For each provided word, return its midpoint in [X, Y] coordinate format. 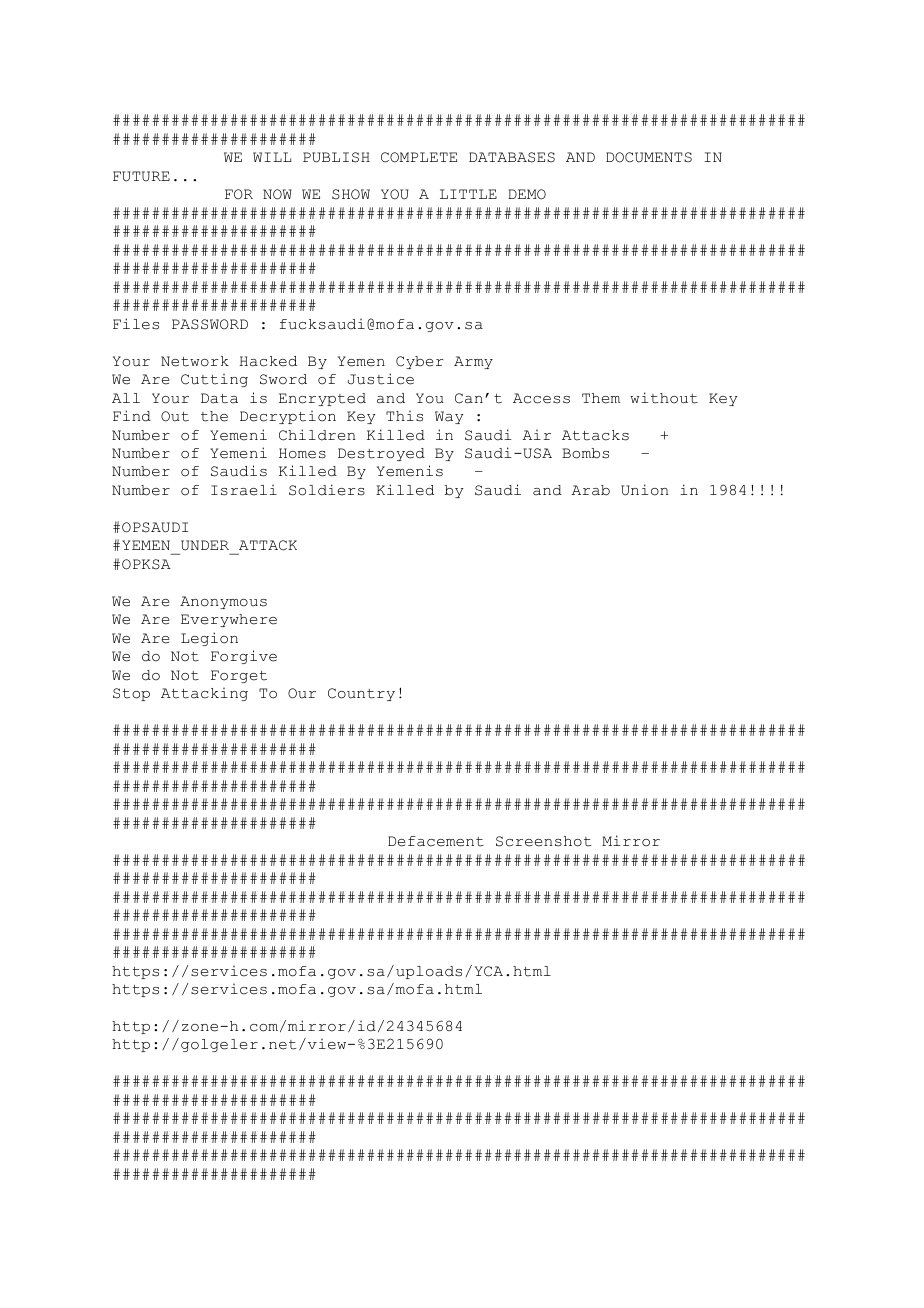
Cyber [419, 362]
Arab [591, 490]
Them [601, 398]
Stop [131, 694]
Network [195, 361]
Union [645, 490]
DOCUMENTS [649, 157]
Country [361, 694]
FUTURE [141, 176]
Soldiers [327, 490]
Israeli [244, 490]
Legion [209, 639]
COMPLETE [419, 157]
